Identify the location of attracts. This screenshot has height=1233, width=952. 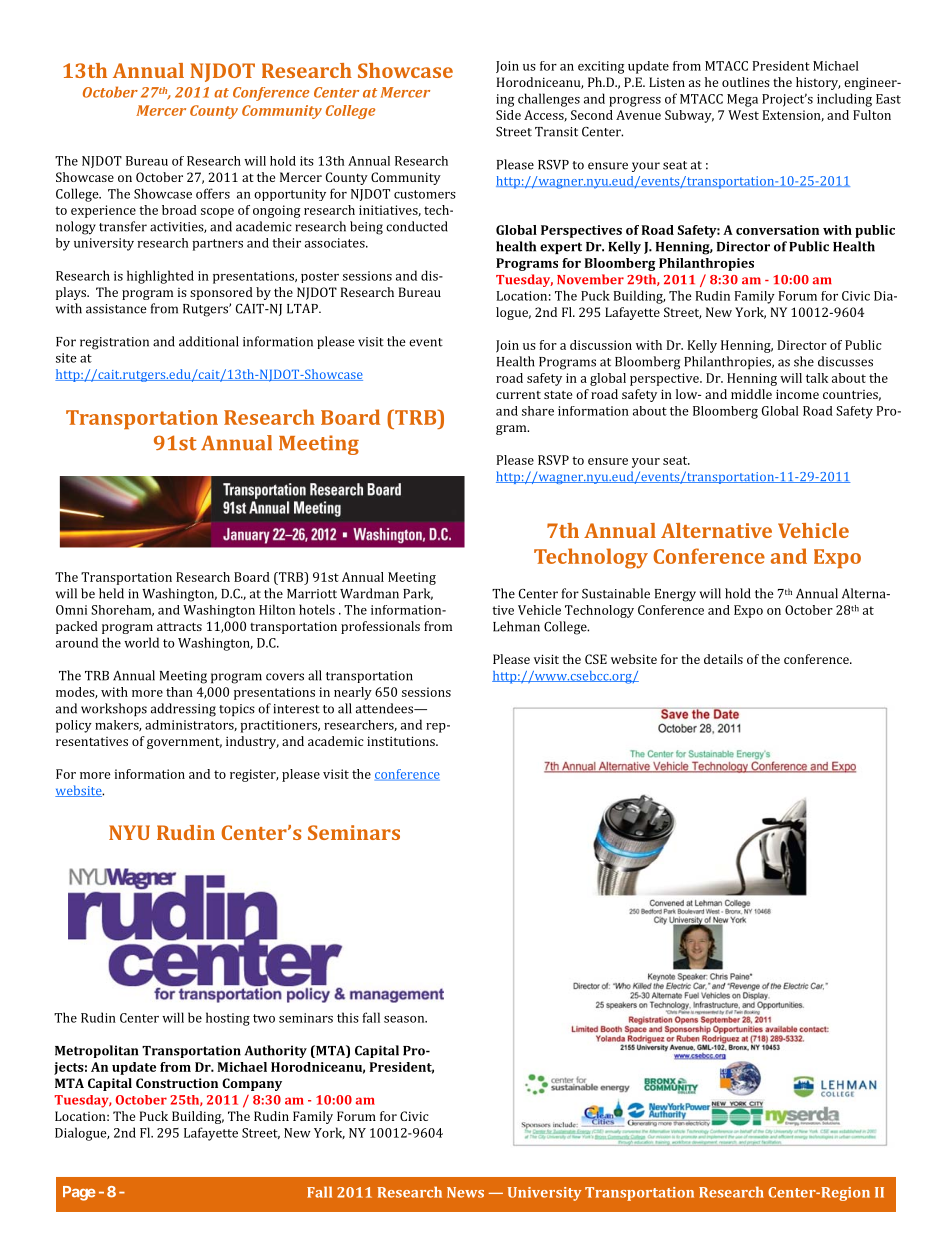
(179, 626).
